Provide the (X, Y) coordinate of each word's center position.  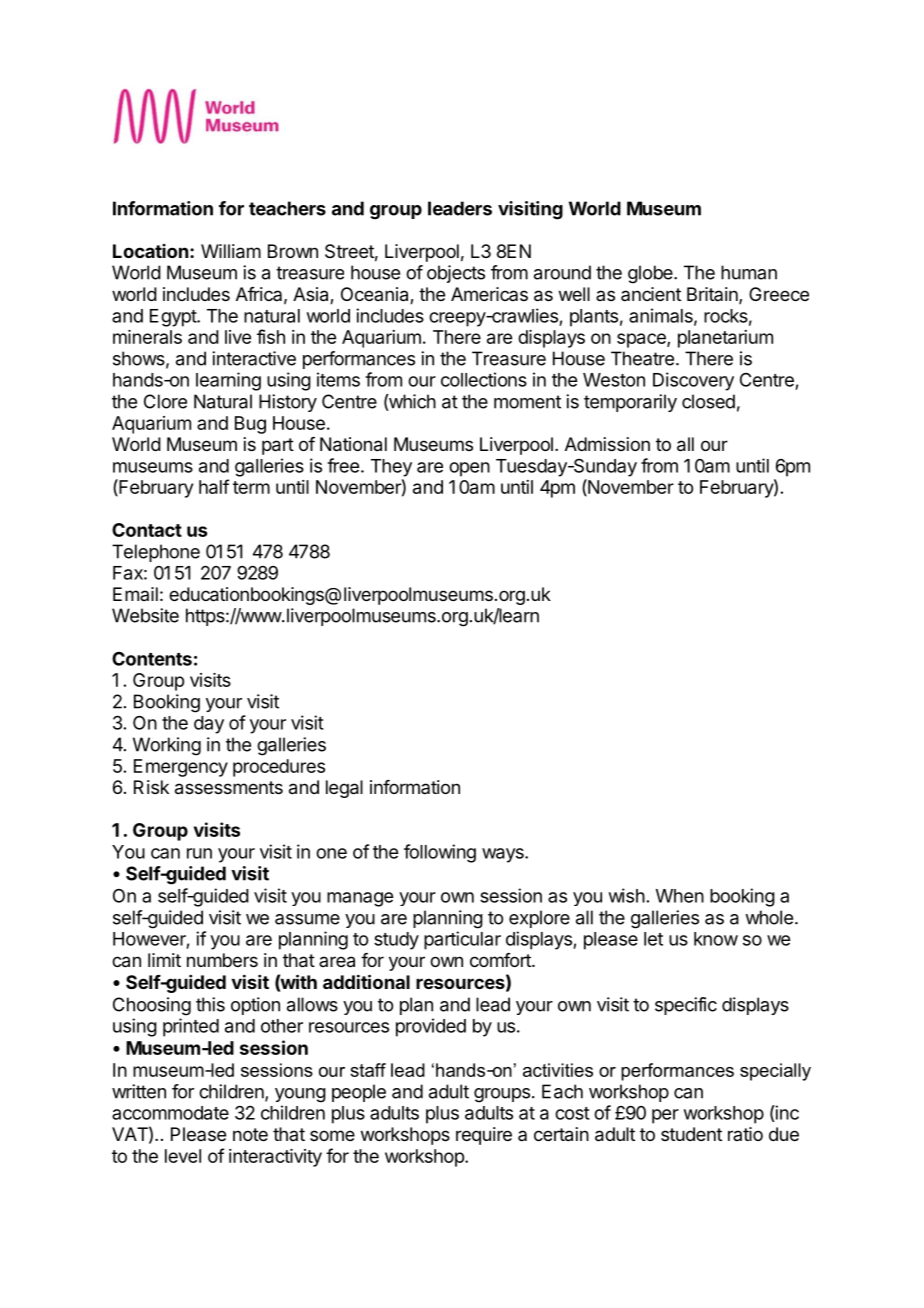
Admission (607, 444)
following (440, 853)
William (231, 251)
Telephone (156, 553)
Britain (713, 295)
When (680, 896)
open (469, 469)
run (199, 853)
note (250, 1134)
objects (456, 274)
